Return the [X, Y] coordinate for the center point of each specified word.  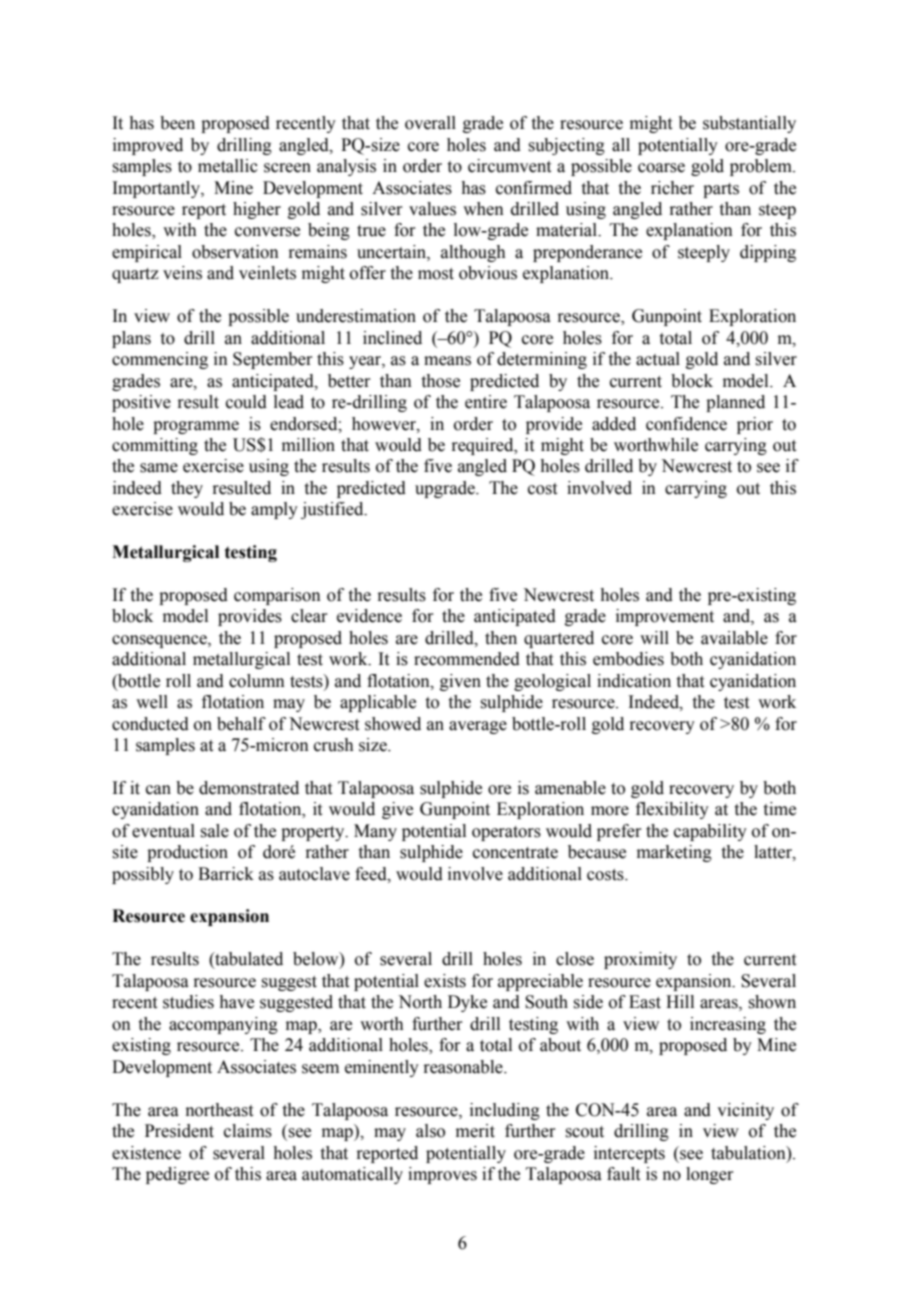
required [483, 446]
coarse [661, 168]
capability [710, 832]
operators [506, 833]
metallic [228, 166]
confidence [686, 424]
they [187, 489]
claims [248, 1131]
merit [475, 1131]
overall [430, 123]
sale [214, 831]
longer [710, 1175]
